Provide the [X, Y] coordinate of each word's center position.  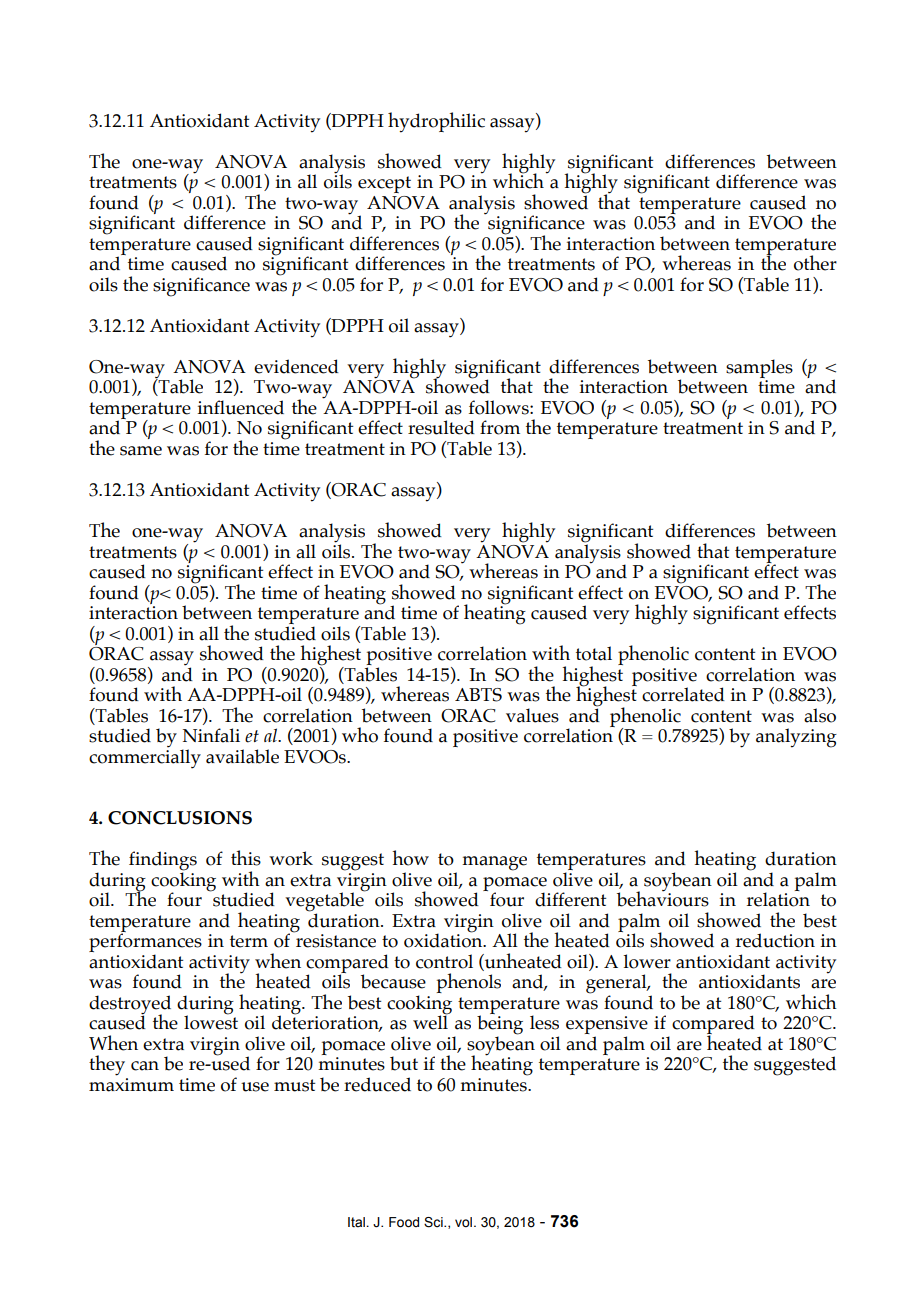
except [384, 184]
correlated [683, 694]
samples [759, 368]
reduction [775, 940]
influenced [240, 407]
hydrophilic [436, 122]
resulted [441, 427]
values [532, 715]
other [815, 263]
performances [145, 943]
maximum [131, 1085]
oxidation [444, 939]
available [242, 756]
